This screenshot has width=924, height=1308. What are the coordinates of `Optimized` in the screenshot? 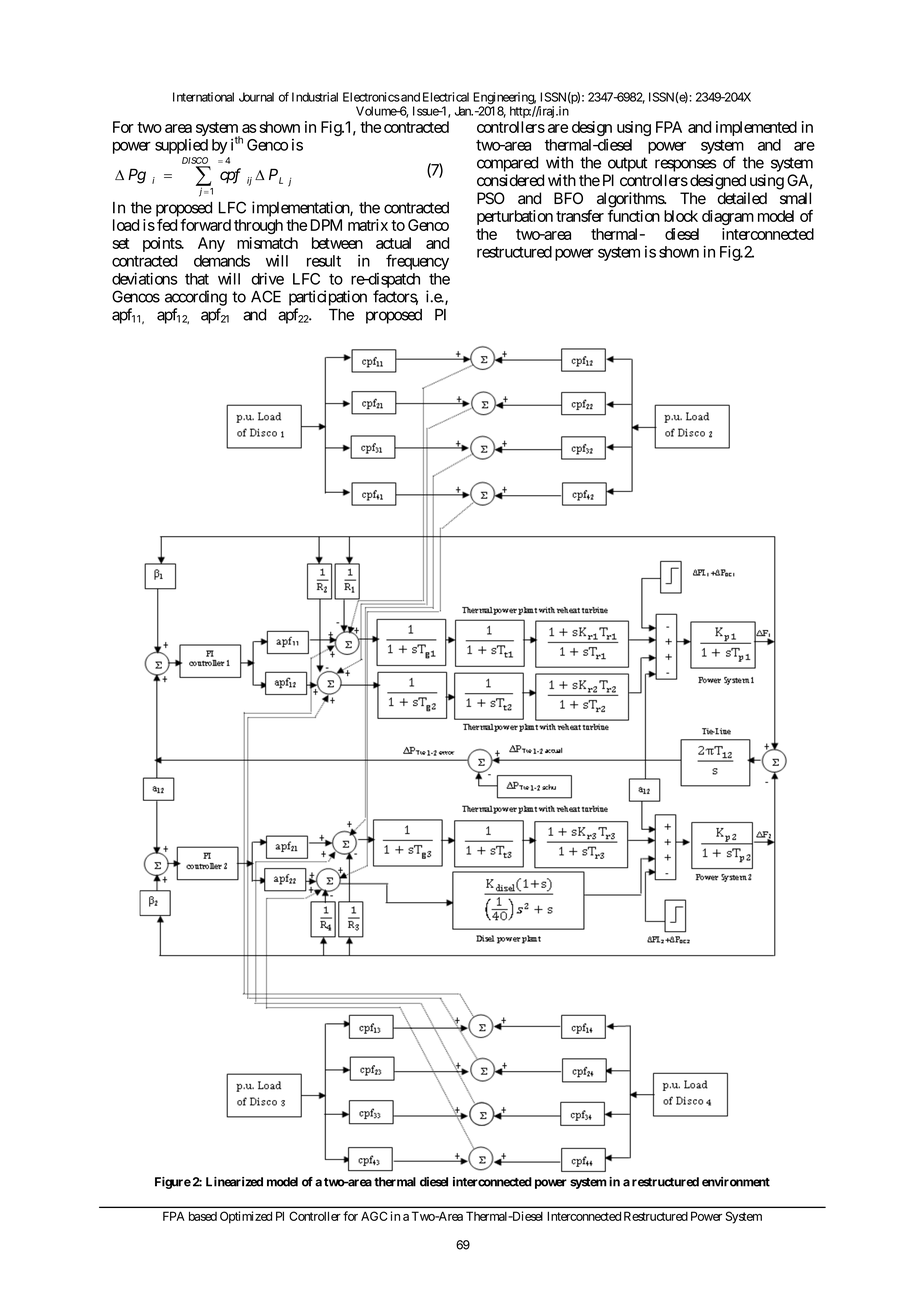 It's located at (246, 1217).
